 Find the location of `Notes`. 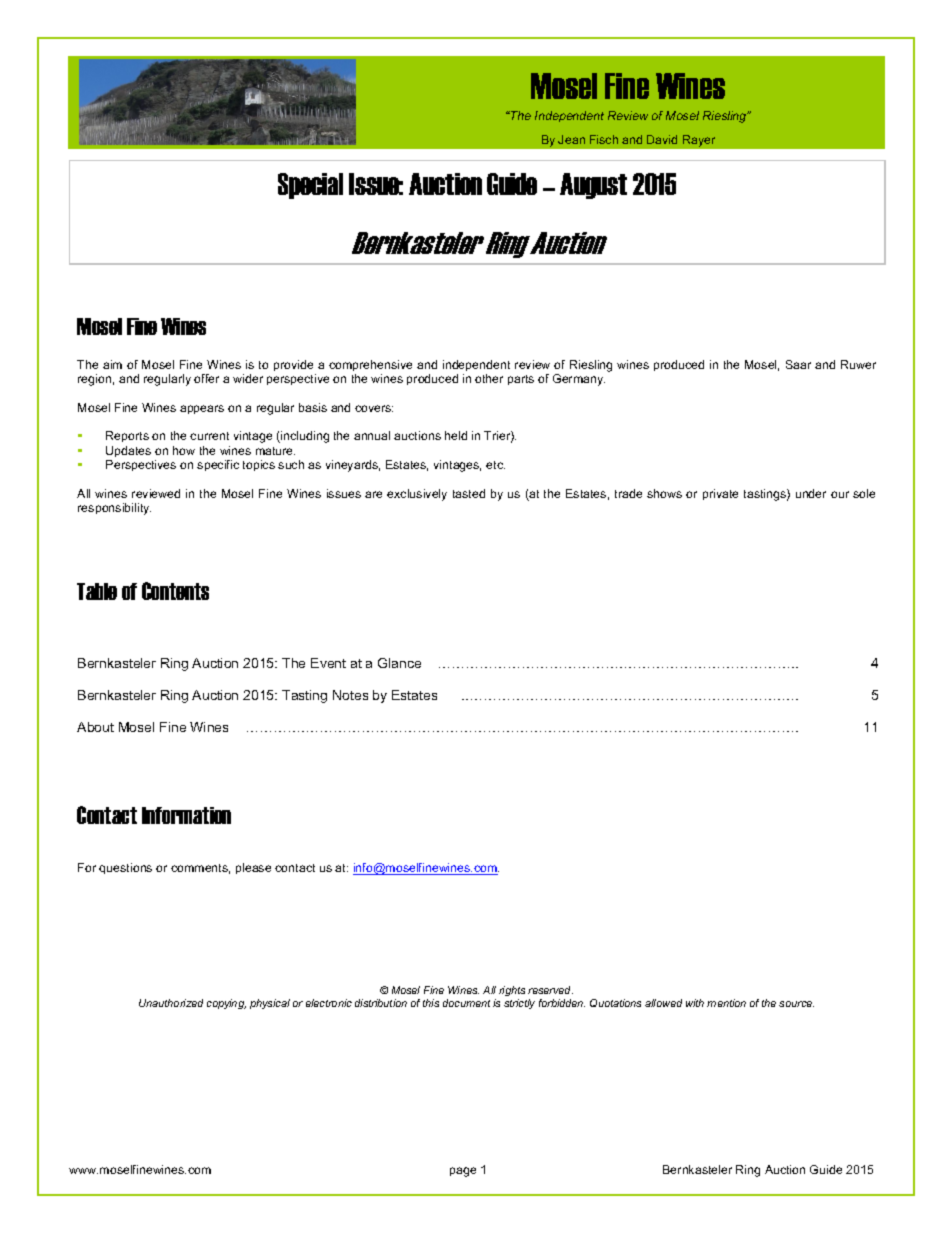

Notes is located at coordinates (350, 695).
